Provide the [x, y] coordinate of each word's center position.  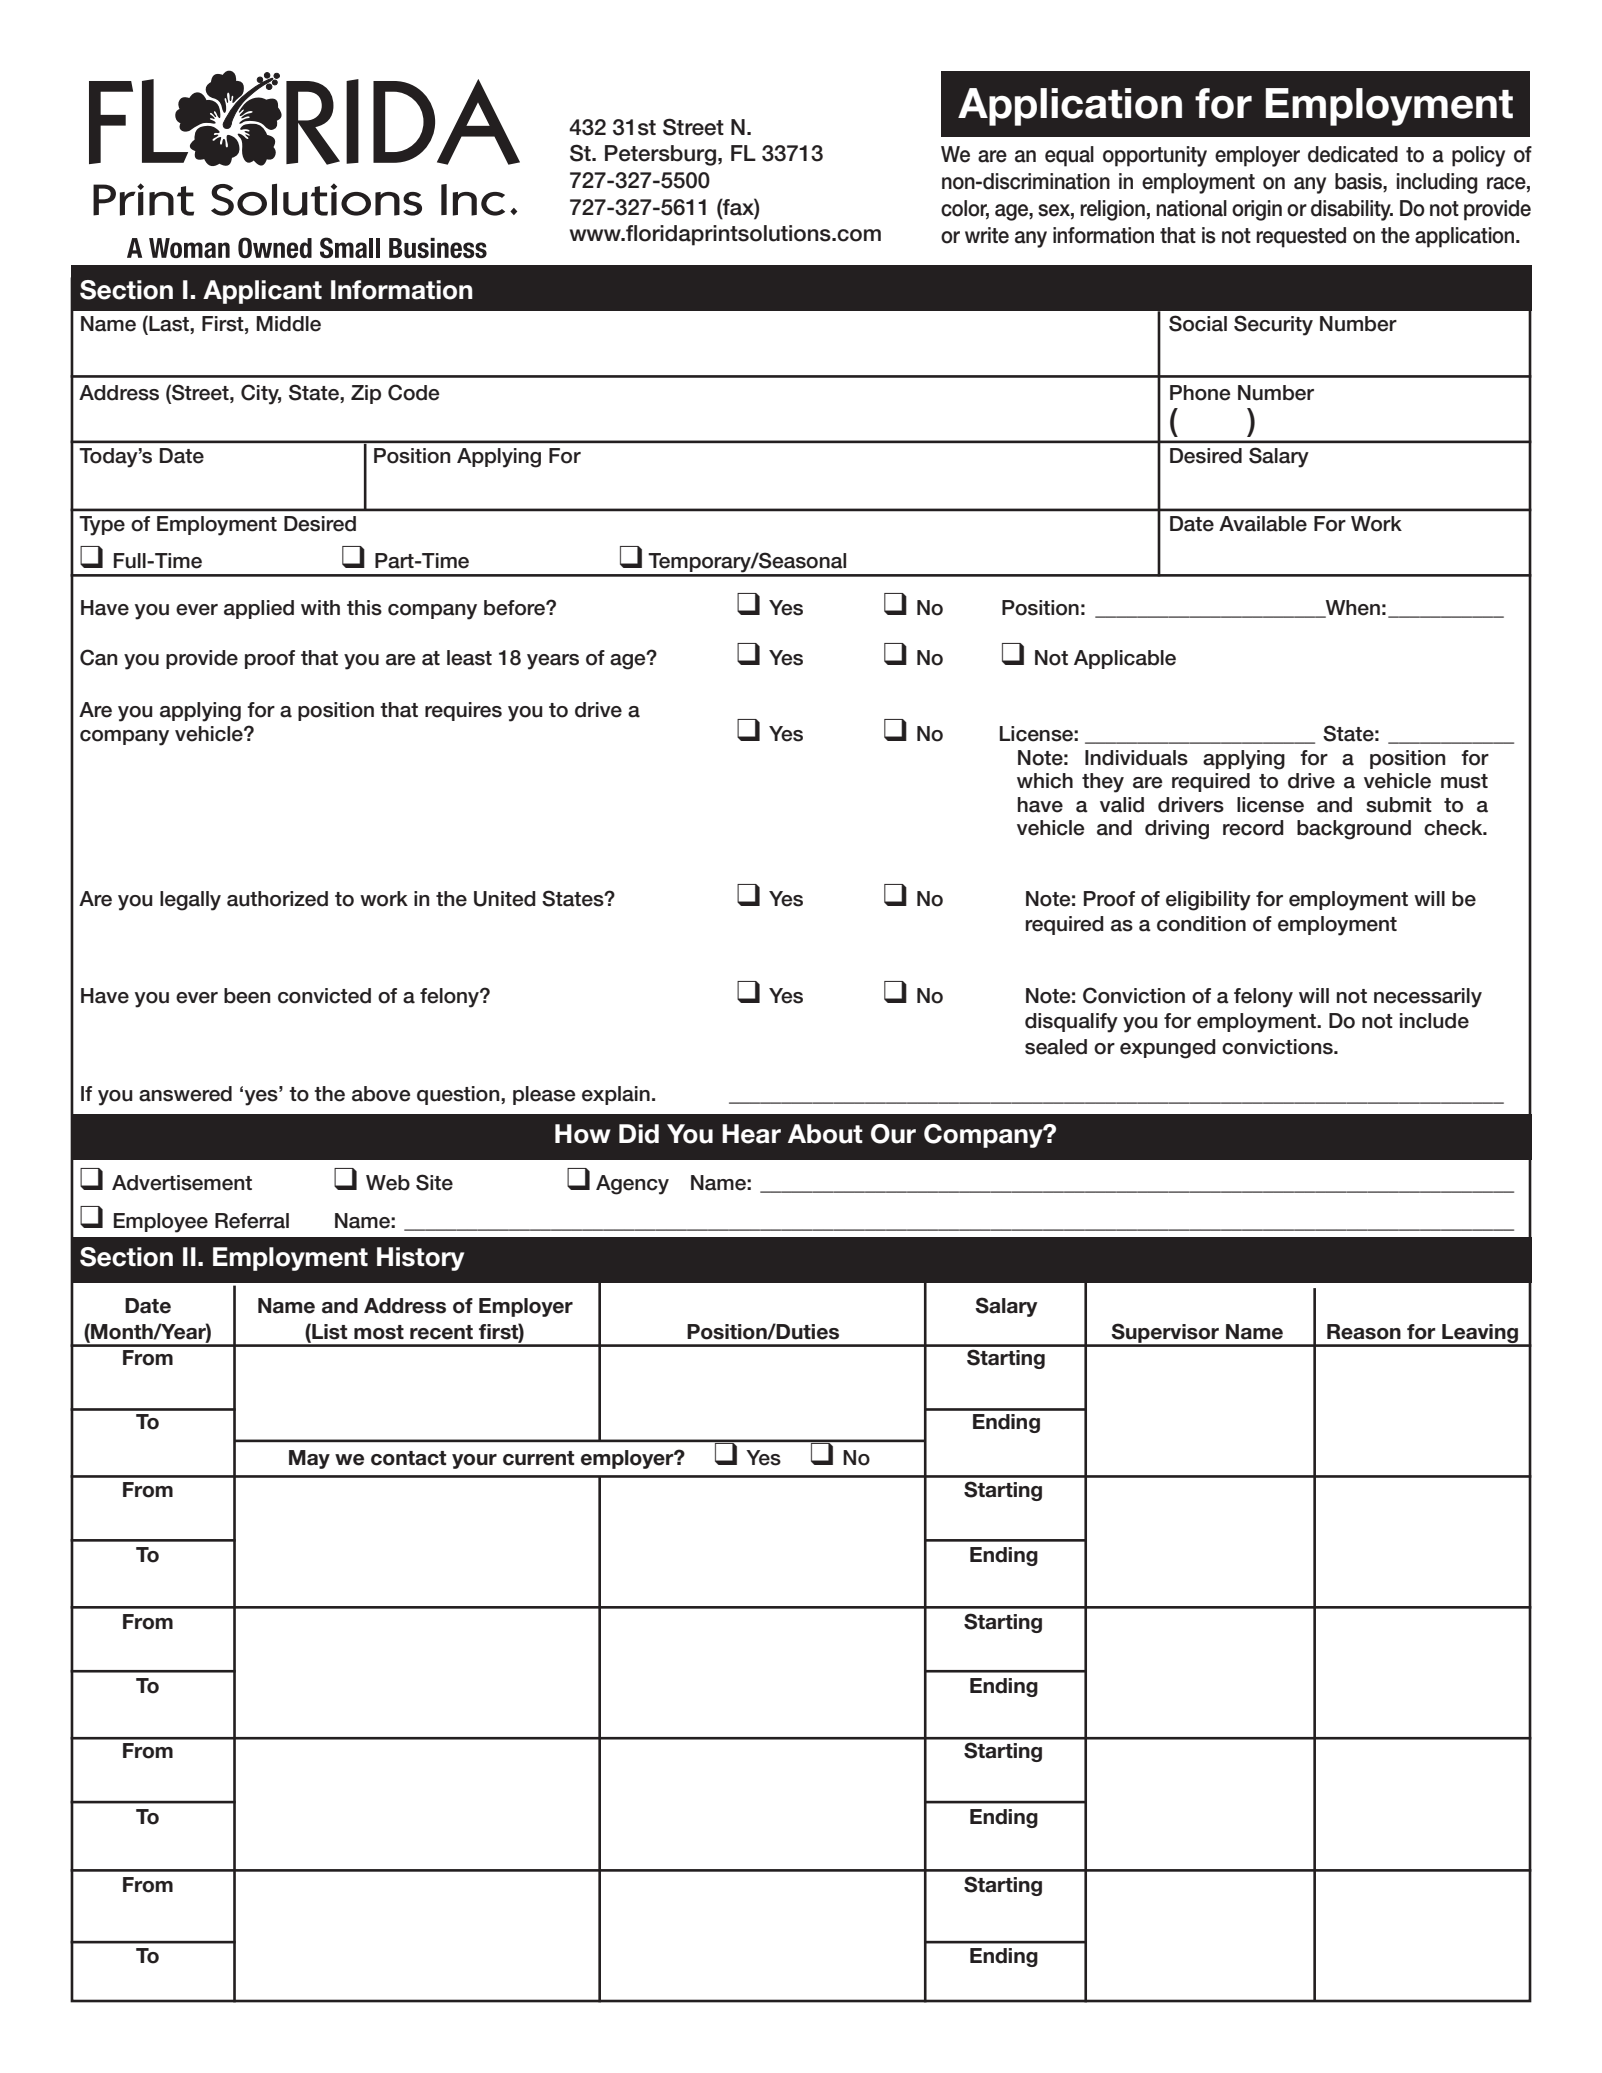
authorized [277, 899]
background [1354, 830]
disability [1352, 210]
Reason [1364, 1332]
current [538, 1458]
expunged [1168, 1049]
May [309, 1459]
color [965, 209]
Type [102, 526]
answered [185, 1094]
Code [414, 392]
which [1045, 781]
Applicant [262, 292]
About [825, 1134]
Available [1263, 524]
